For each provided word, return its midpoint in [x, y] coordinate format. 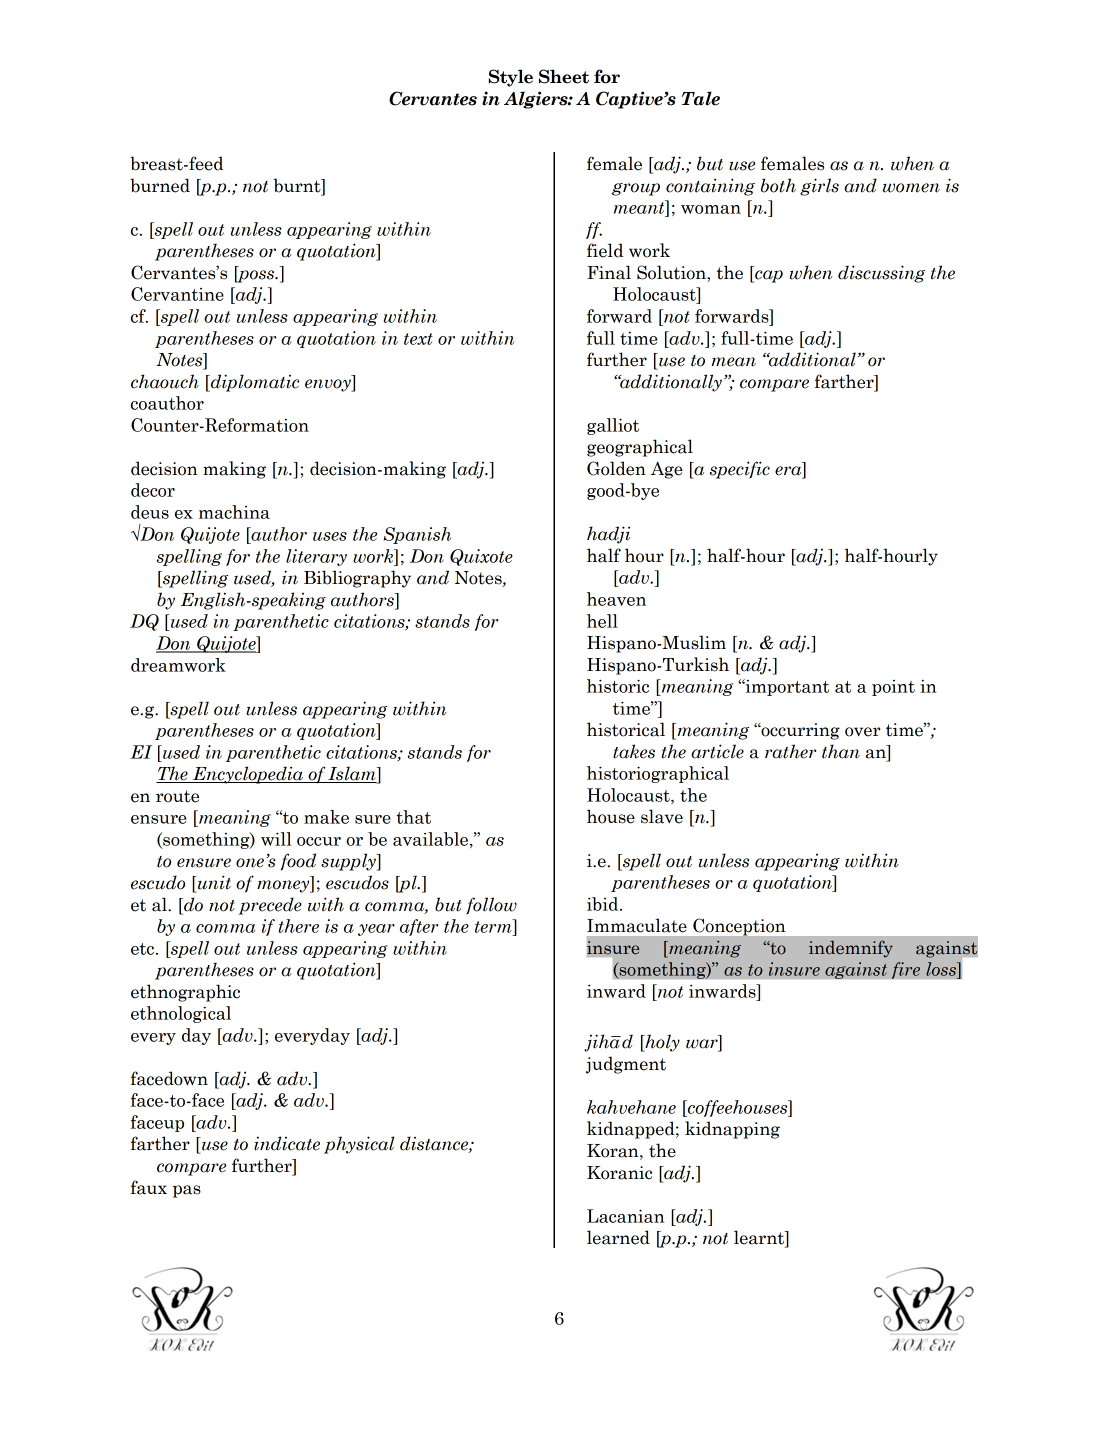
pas [187, 1191]
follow [491, 906]
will [276, 839]
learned [618, 1237]
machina [234, 512]
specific [740, 470]
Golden [616, 468]
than [841, 751]
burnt [298, 185]
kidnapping [732, 1130]
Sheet [564, 76]
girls [819, 187]
